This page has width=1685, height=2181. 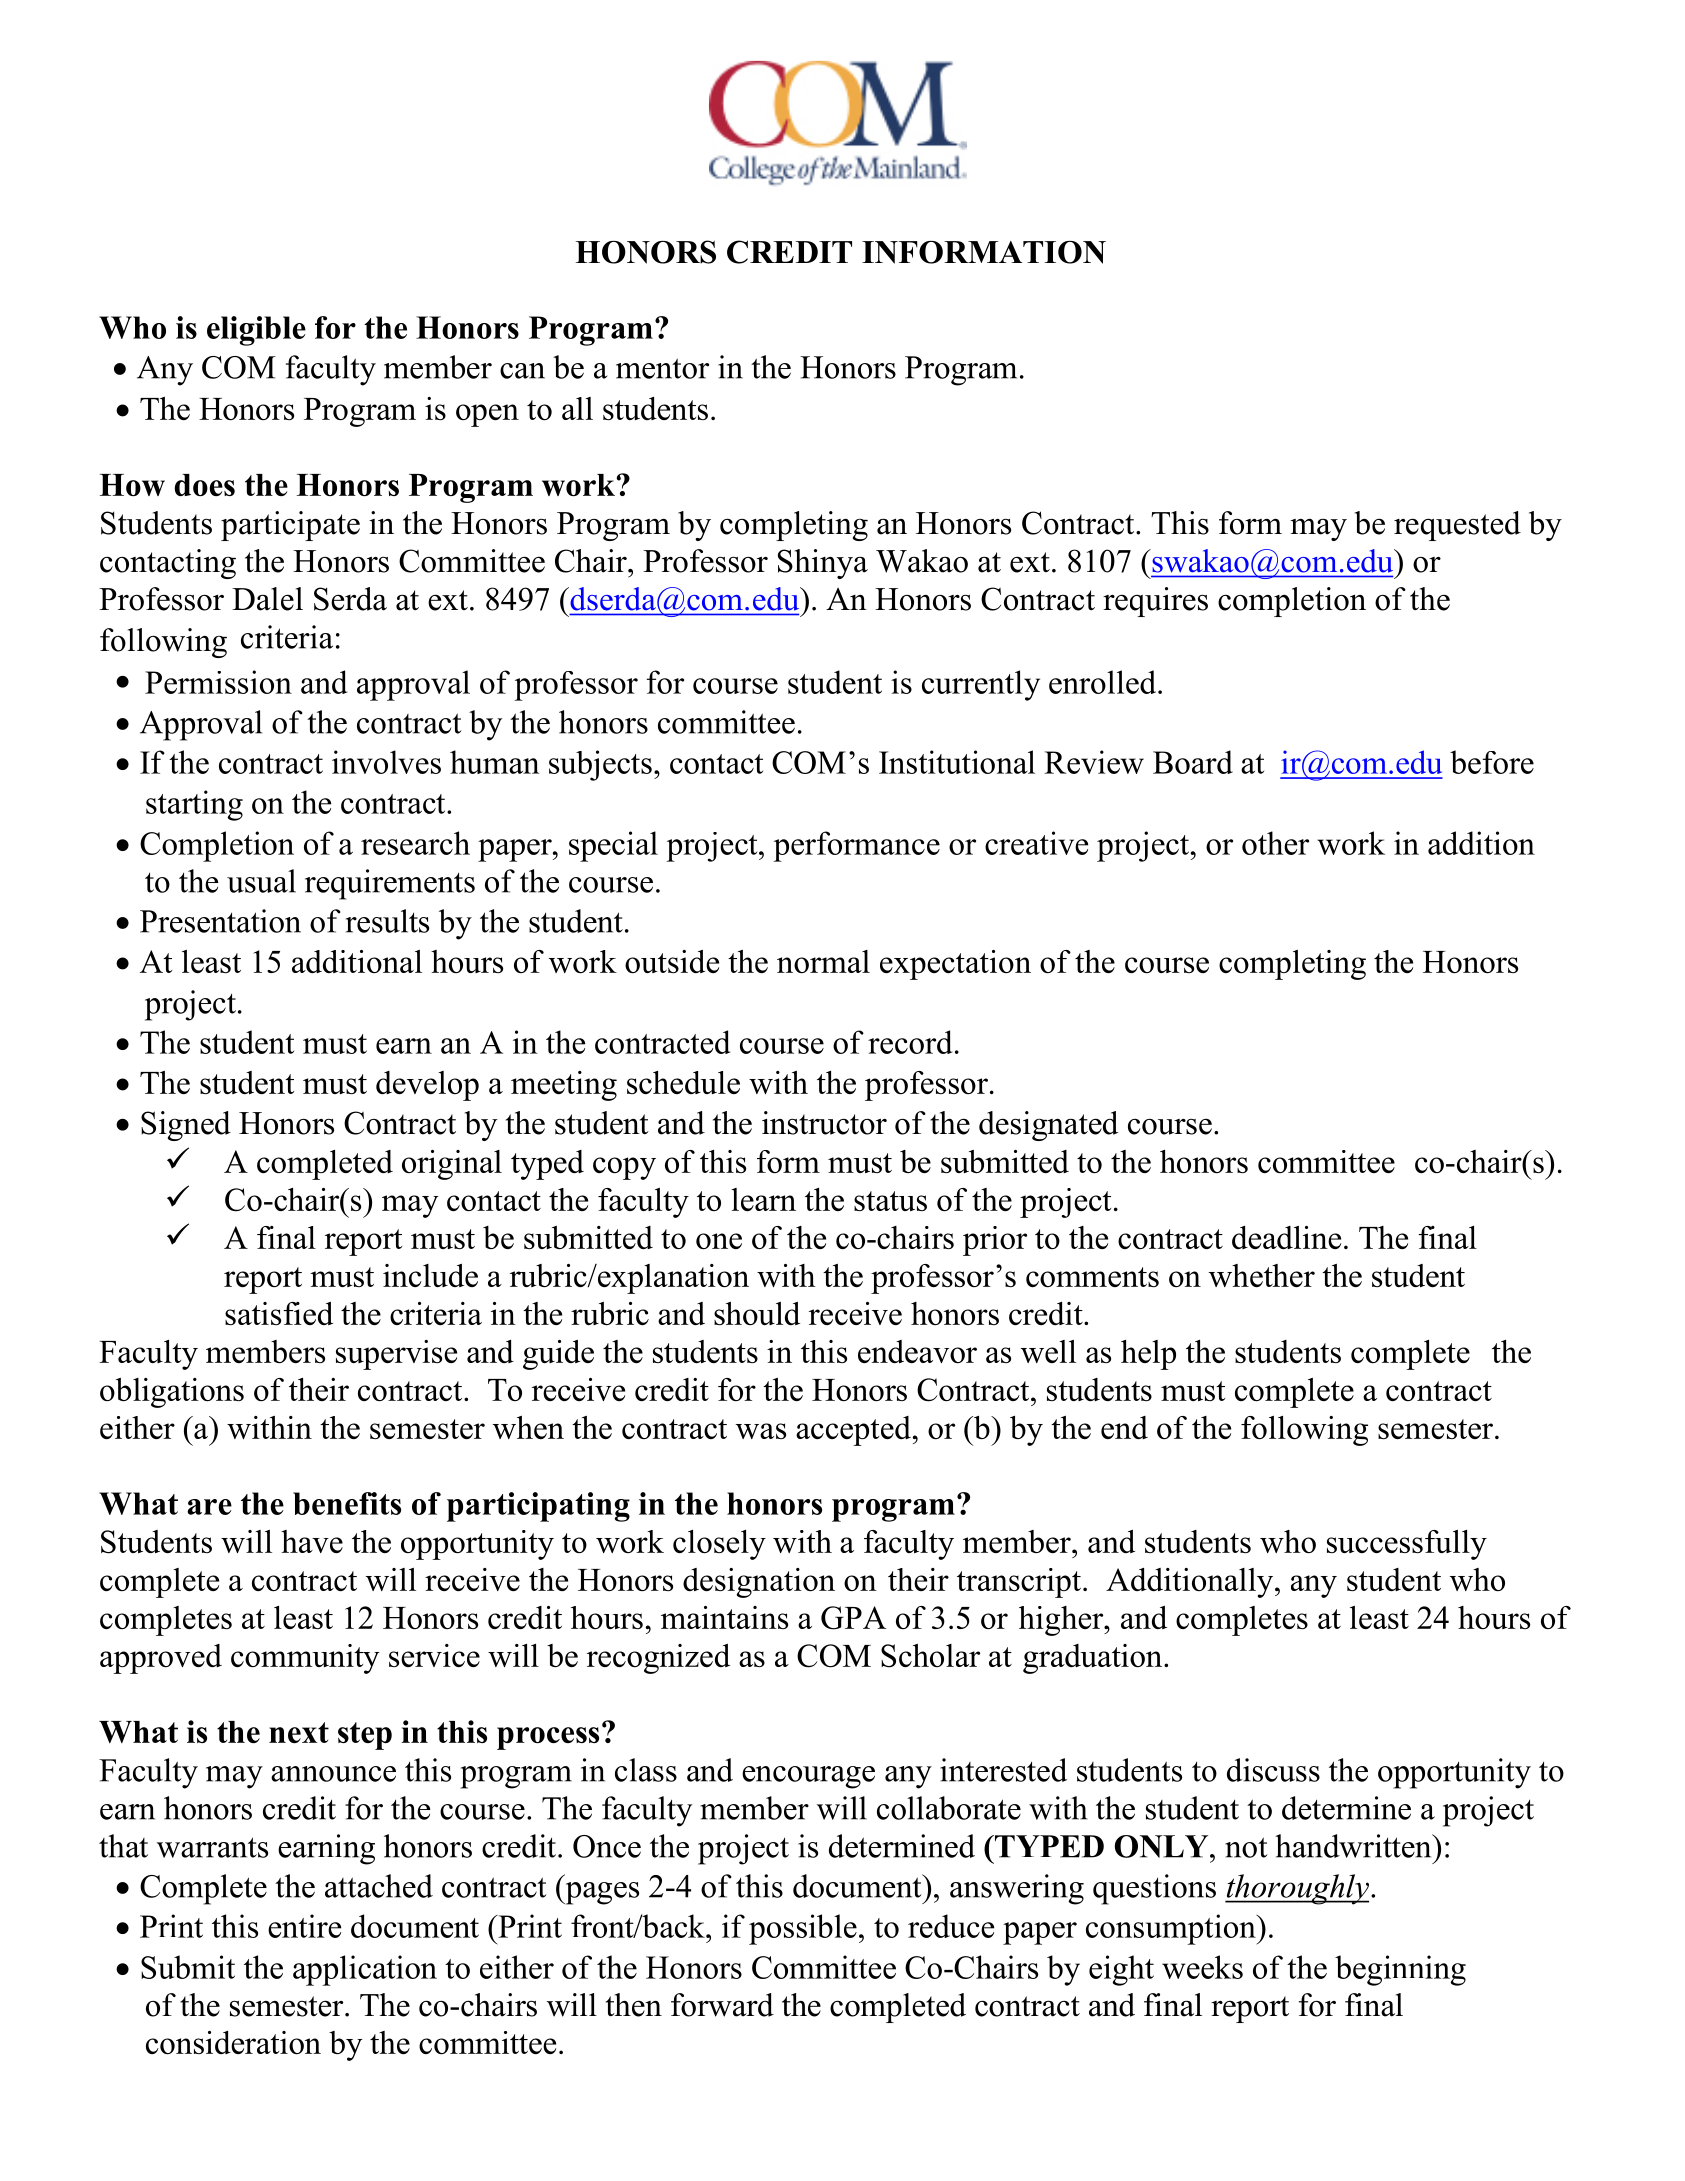 What do you see at coordinates (365, 1970) in the page?
I see `application` at bounding box center [365, 1970].
